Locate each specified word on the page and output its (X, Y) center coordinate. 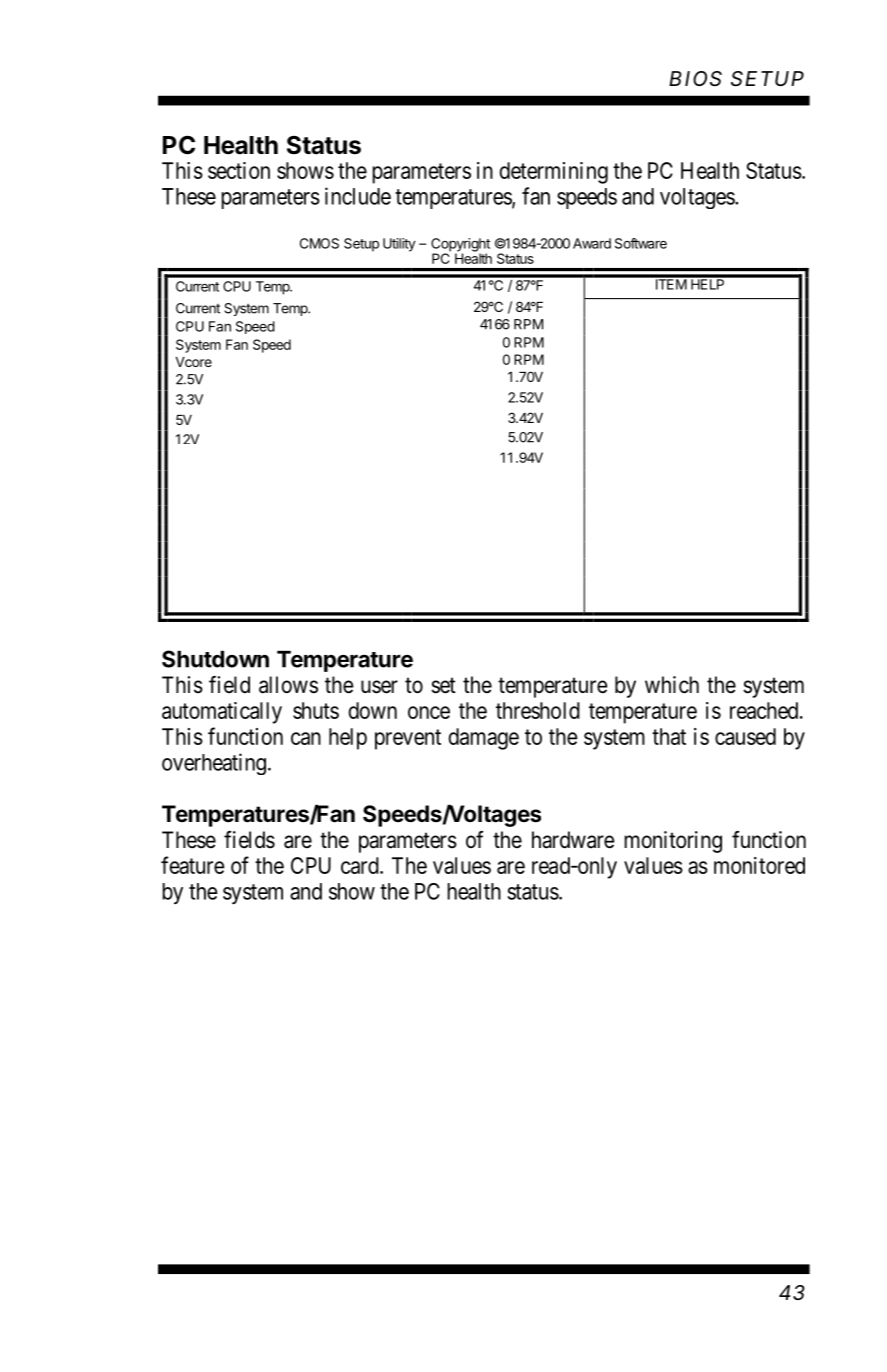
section (239, 170)
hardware (573, 840)
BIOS (695, 79)
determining (553, 173)
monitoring (673, 842)
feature (193, 865)
